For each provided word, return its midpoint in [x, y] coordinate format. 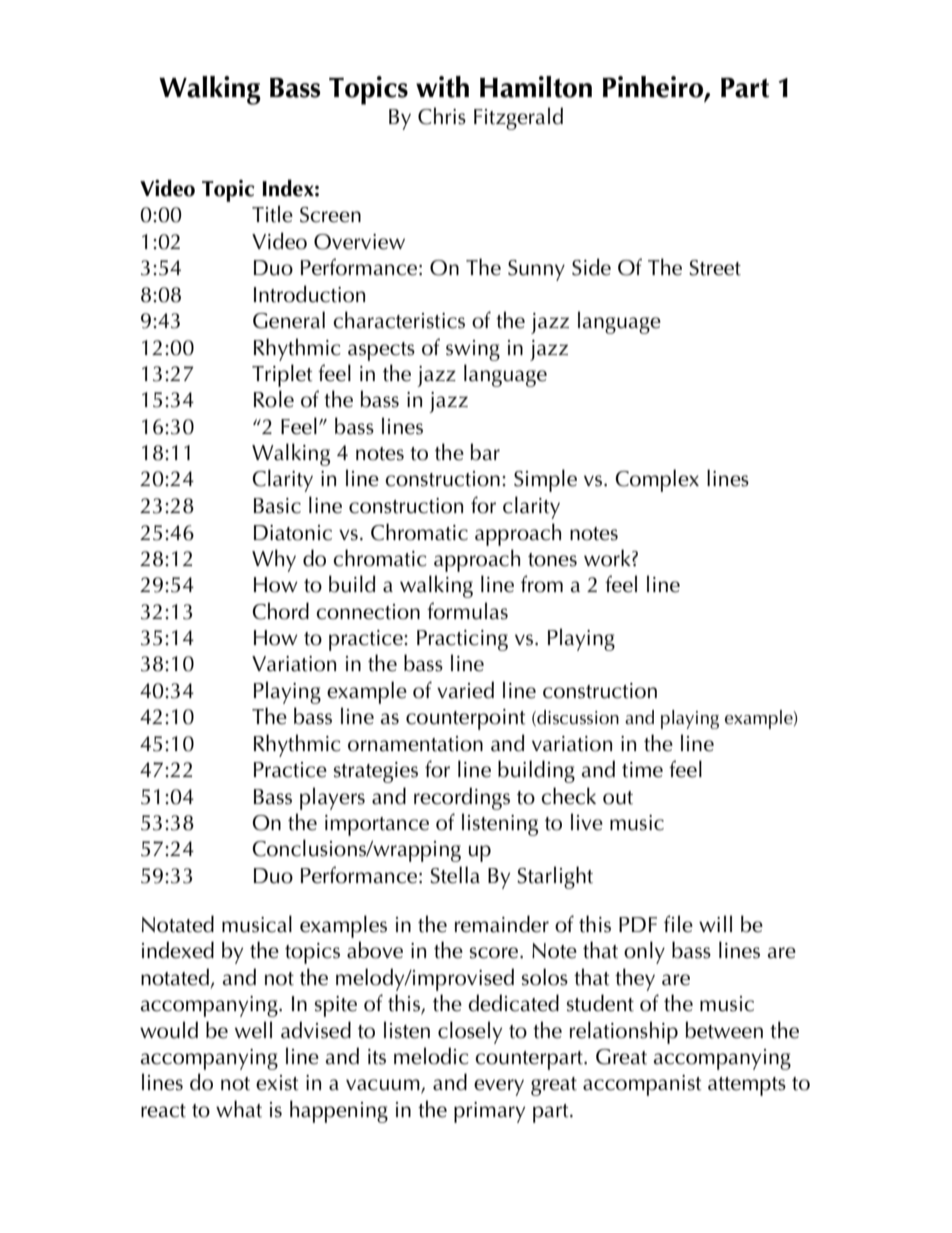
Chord [280, 611]
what [239, 1109]
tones [552, 560]
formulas [467, 611]
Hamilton [536, 87]
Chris [442, 116]
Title [272, 214]
